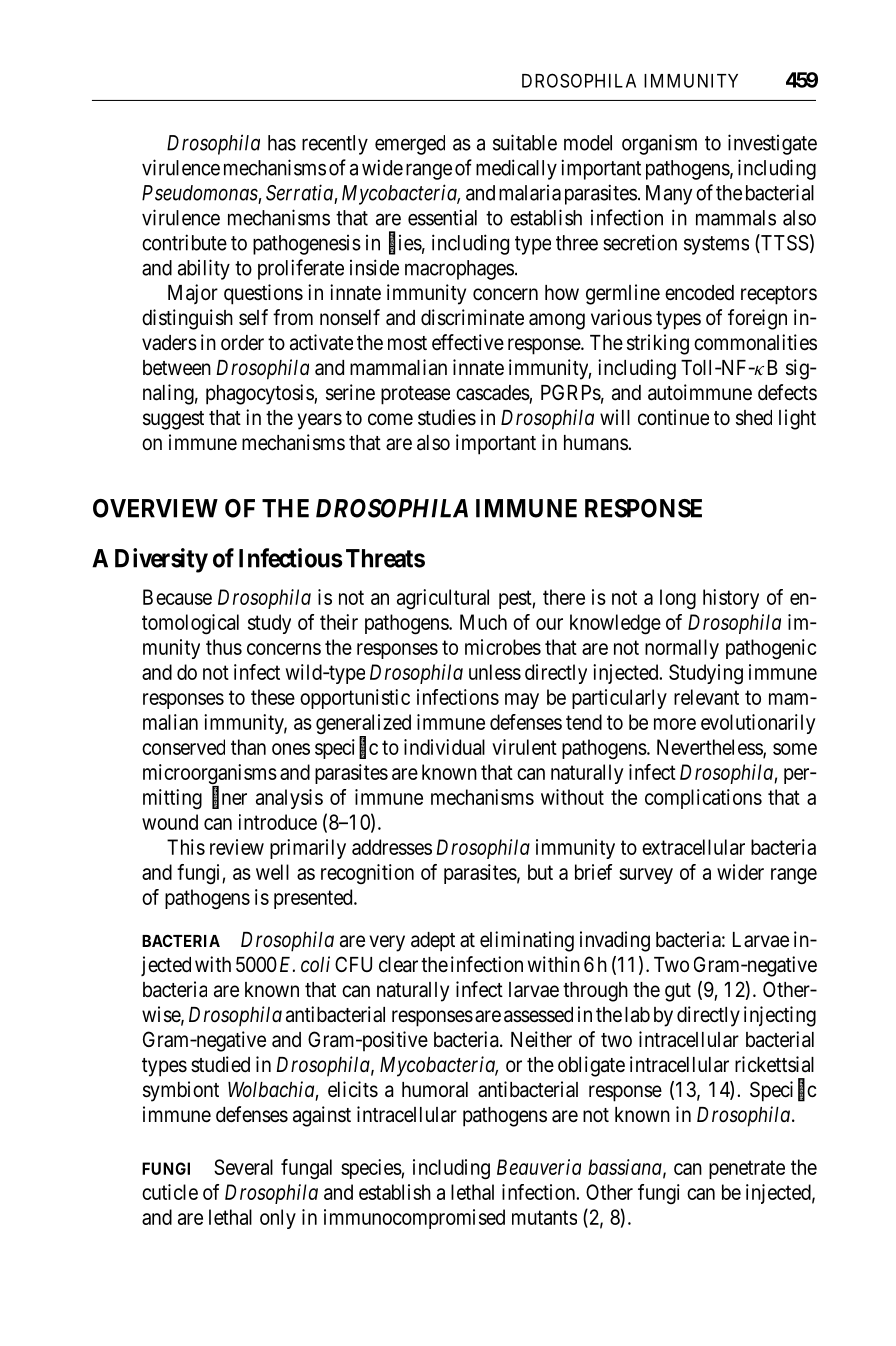  I want to click on OVERVIEW, so click(155, 508).
